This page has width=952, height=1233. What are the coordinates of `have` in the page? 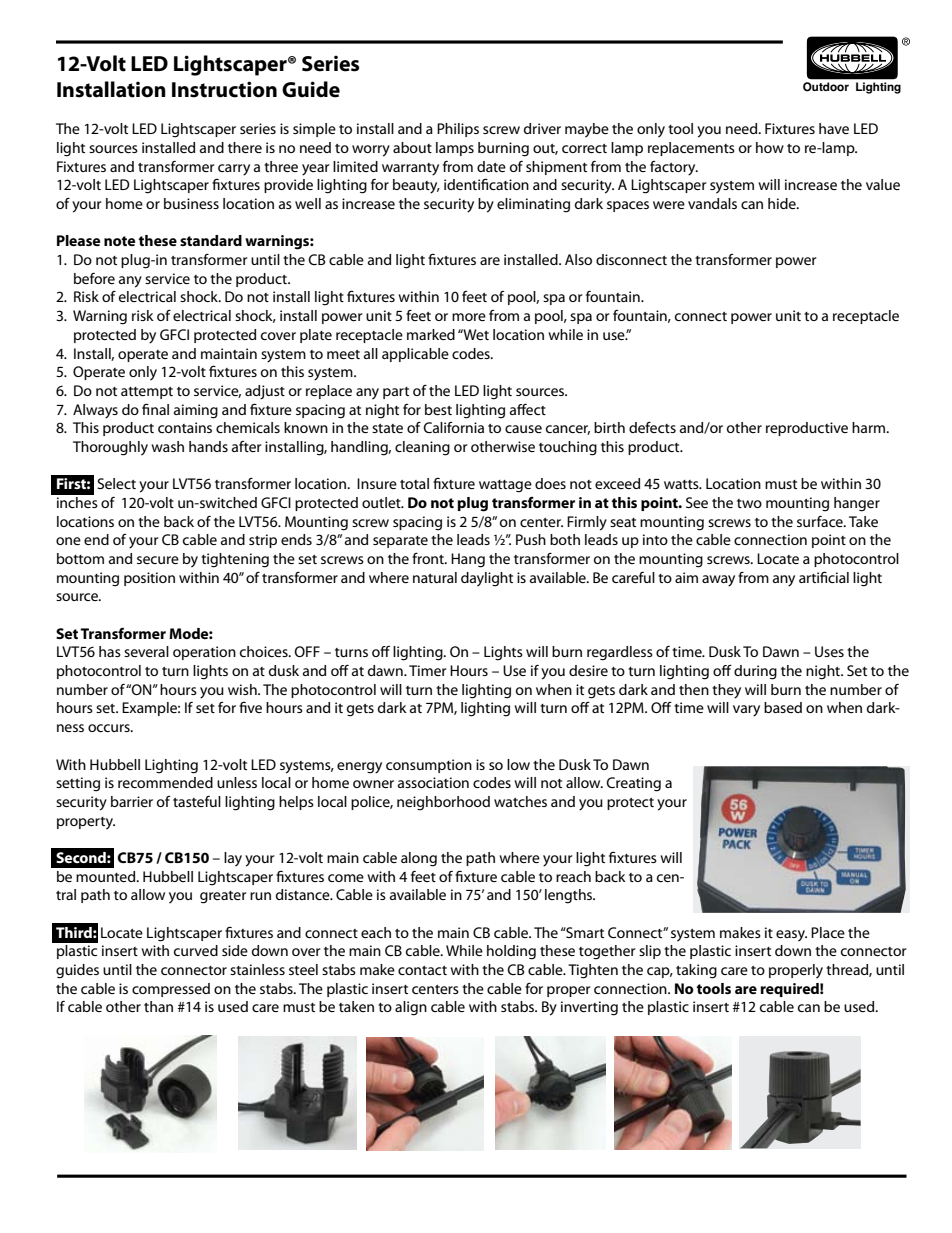 It's located at (834, 128).
